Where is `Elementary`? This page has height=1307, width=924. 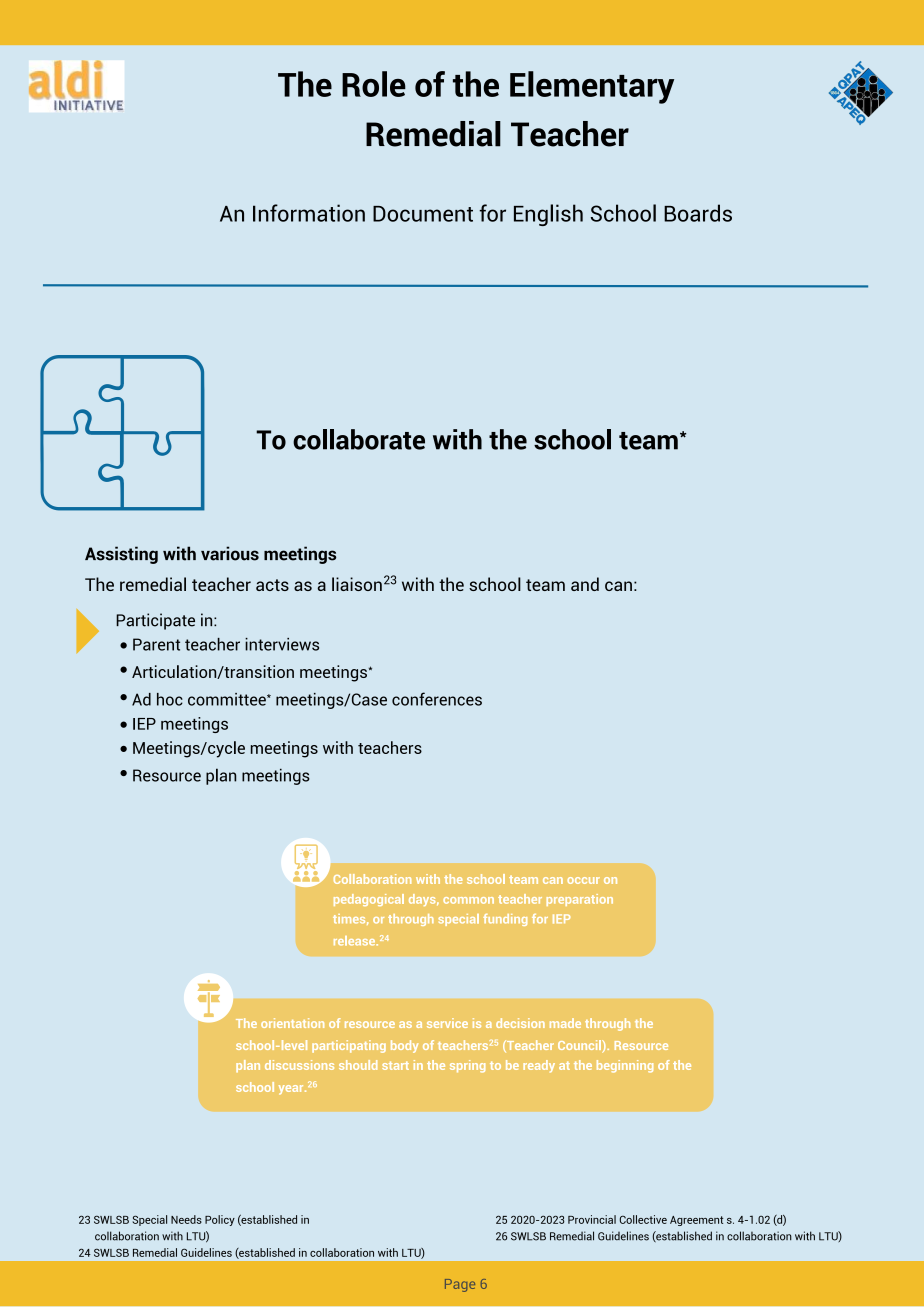 Elementary is located at coordinates (592, 87).
